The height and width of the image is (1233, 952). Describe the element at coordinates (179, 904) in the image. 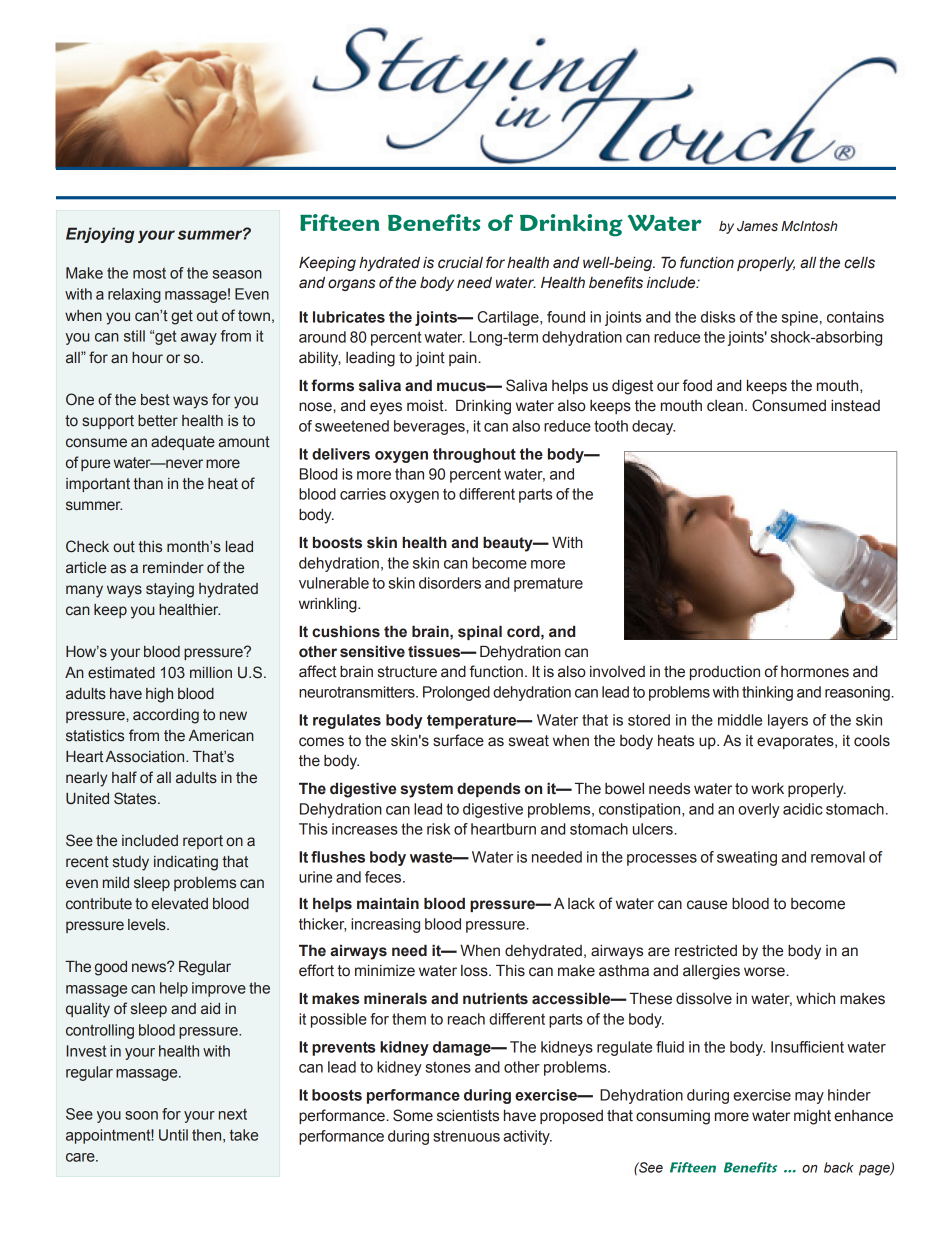

I see `elevated` at that location.
